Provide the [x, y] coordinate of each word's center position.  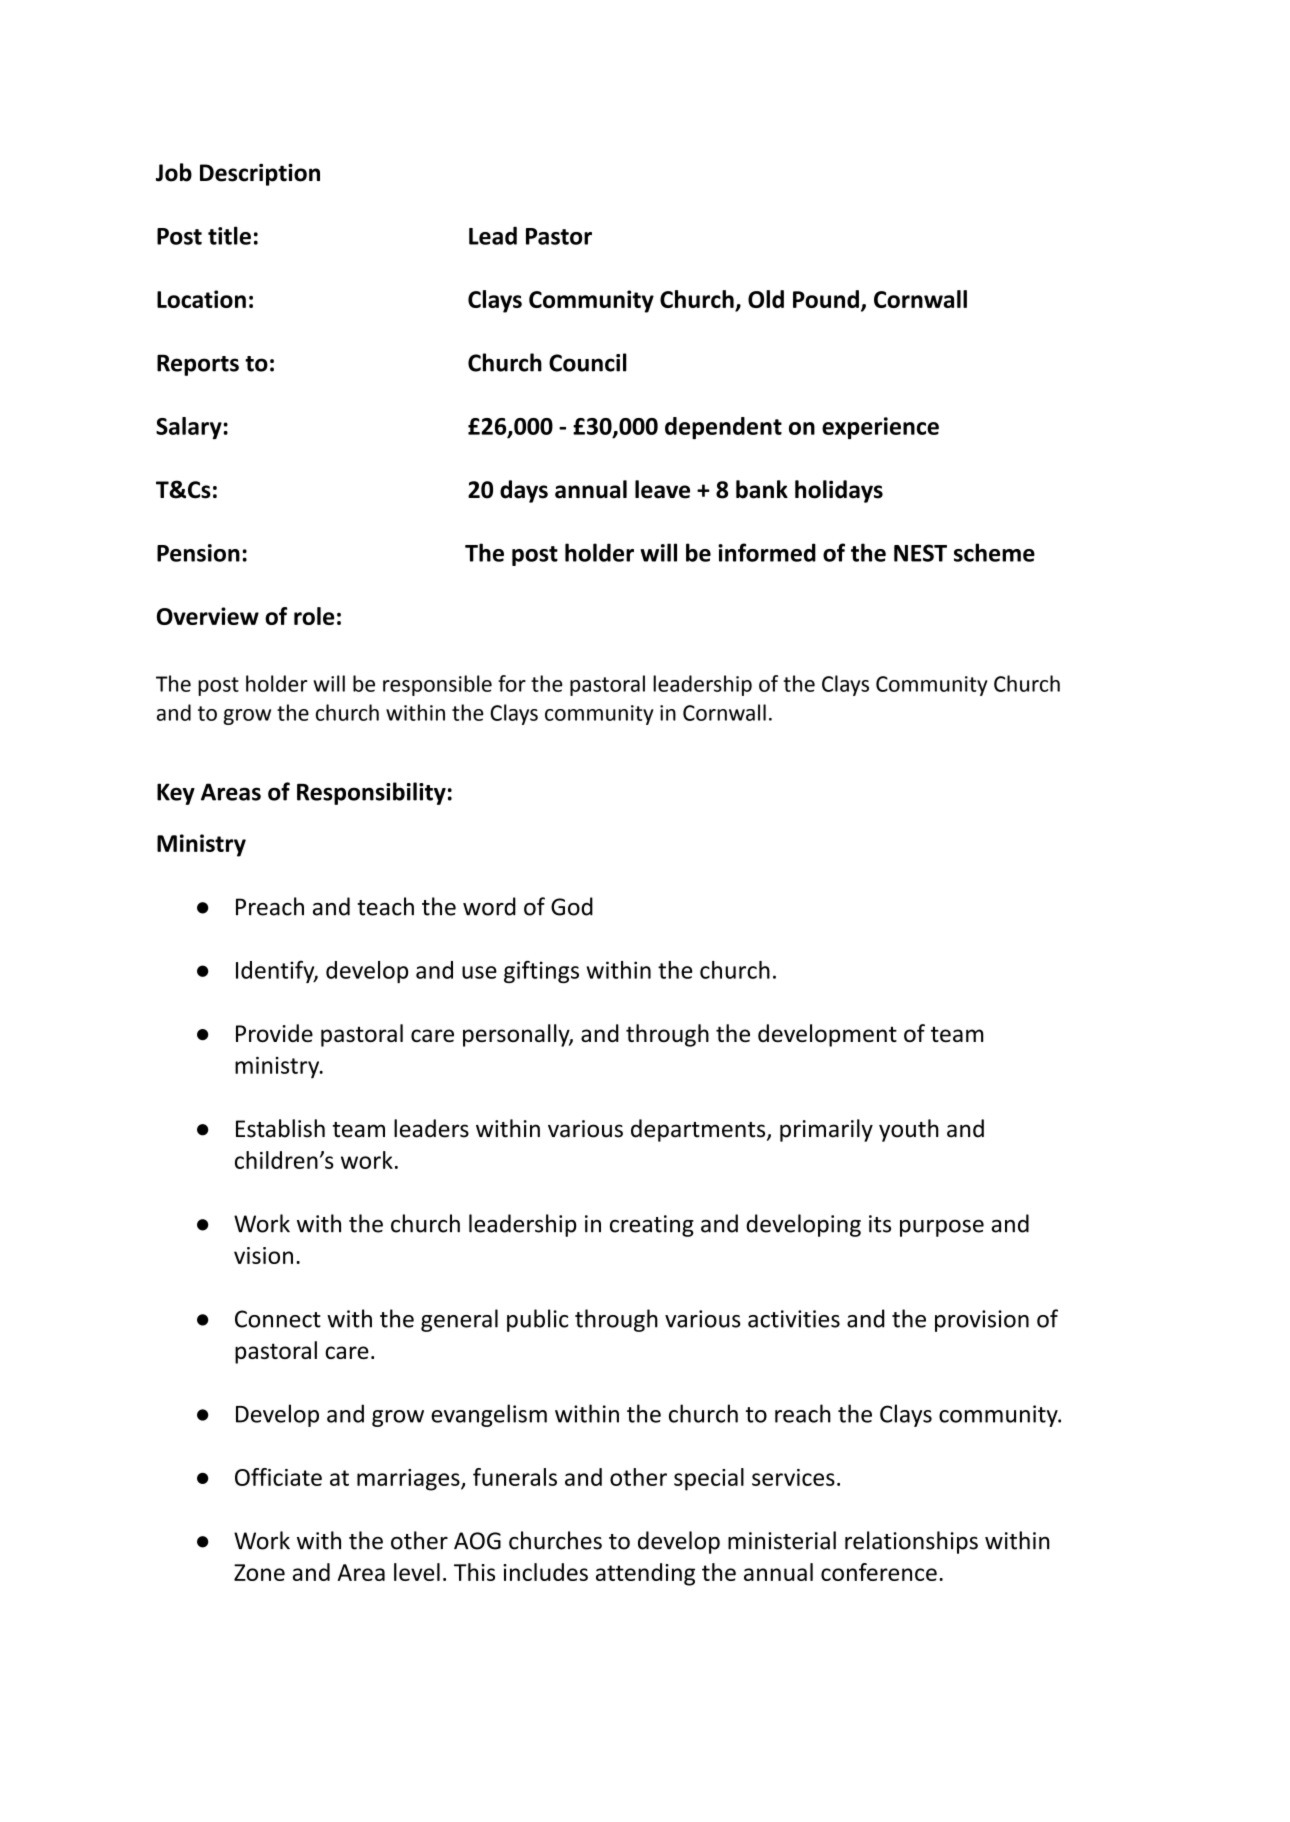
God [572, 906]
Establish [280, 1128]
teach [385, 906]
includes [545, 1572]
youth [909, 1130]
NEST [920, 553]
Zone [259, 1572]
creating [652, 1226]
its [880, 1224]
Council [588, 362]
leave [662, 489]
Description [260, 174]
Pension [198, 553]
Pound [826, 299]
